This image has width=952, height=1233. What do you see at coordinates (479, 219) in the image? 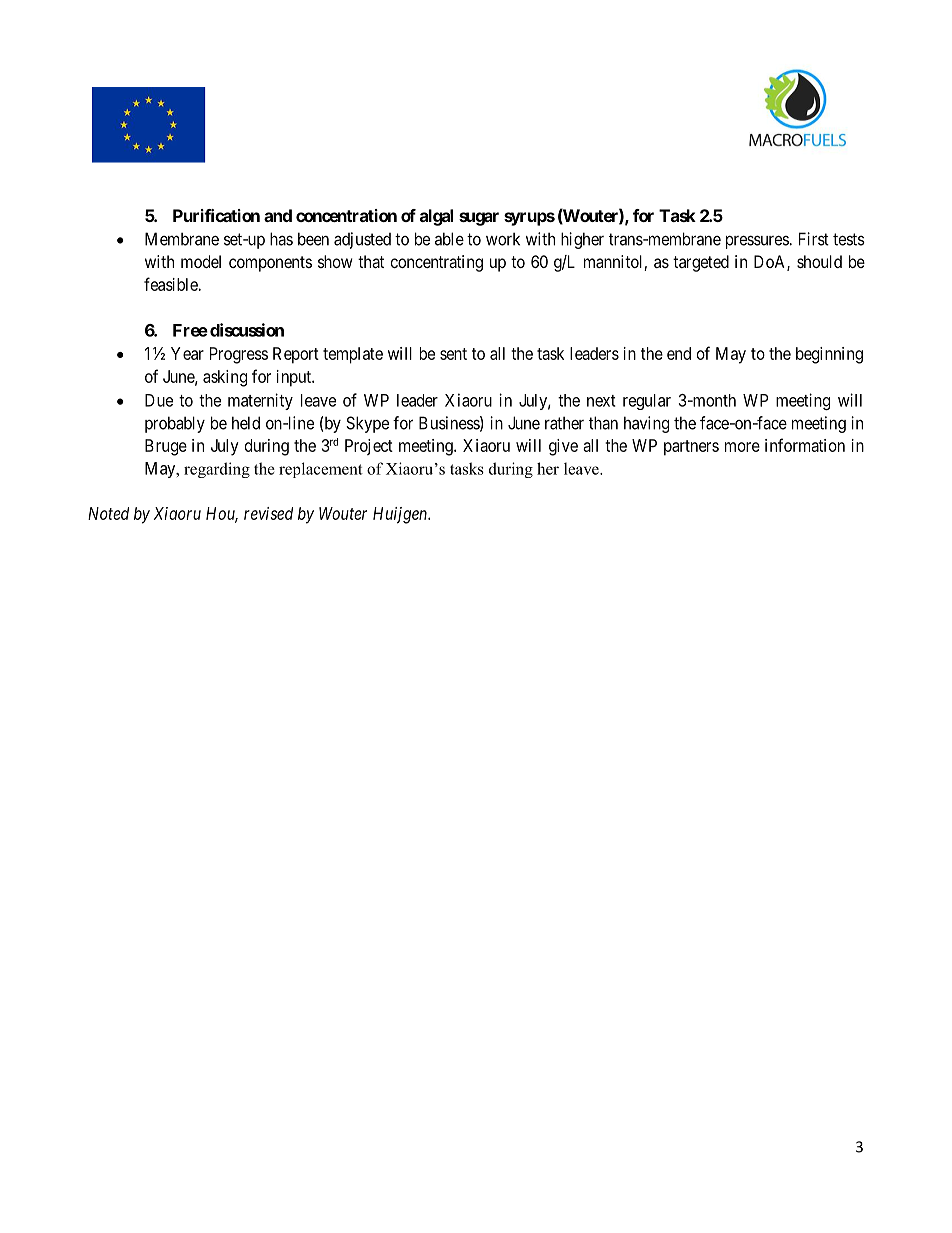
I see `sugar` at bounding box center [479, 219].
